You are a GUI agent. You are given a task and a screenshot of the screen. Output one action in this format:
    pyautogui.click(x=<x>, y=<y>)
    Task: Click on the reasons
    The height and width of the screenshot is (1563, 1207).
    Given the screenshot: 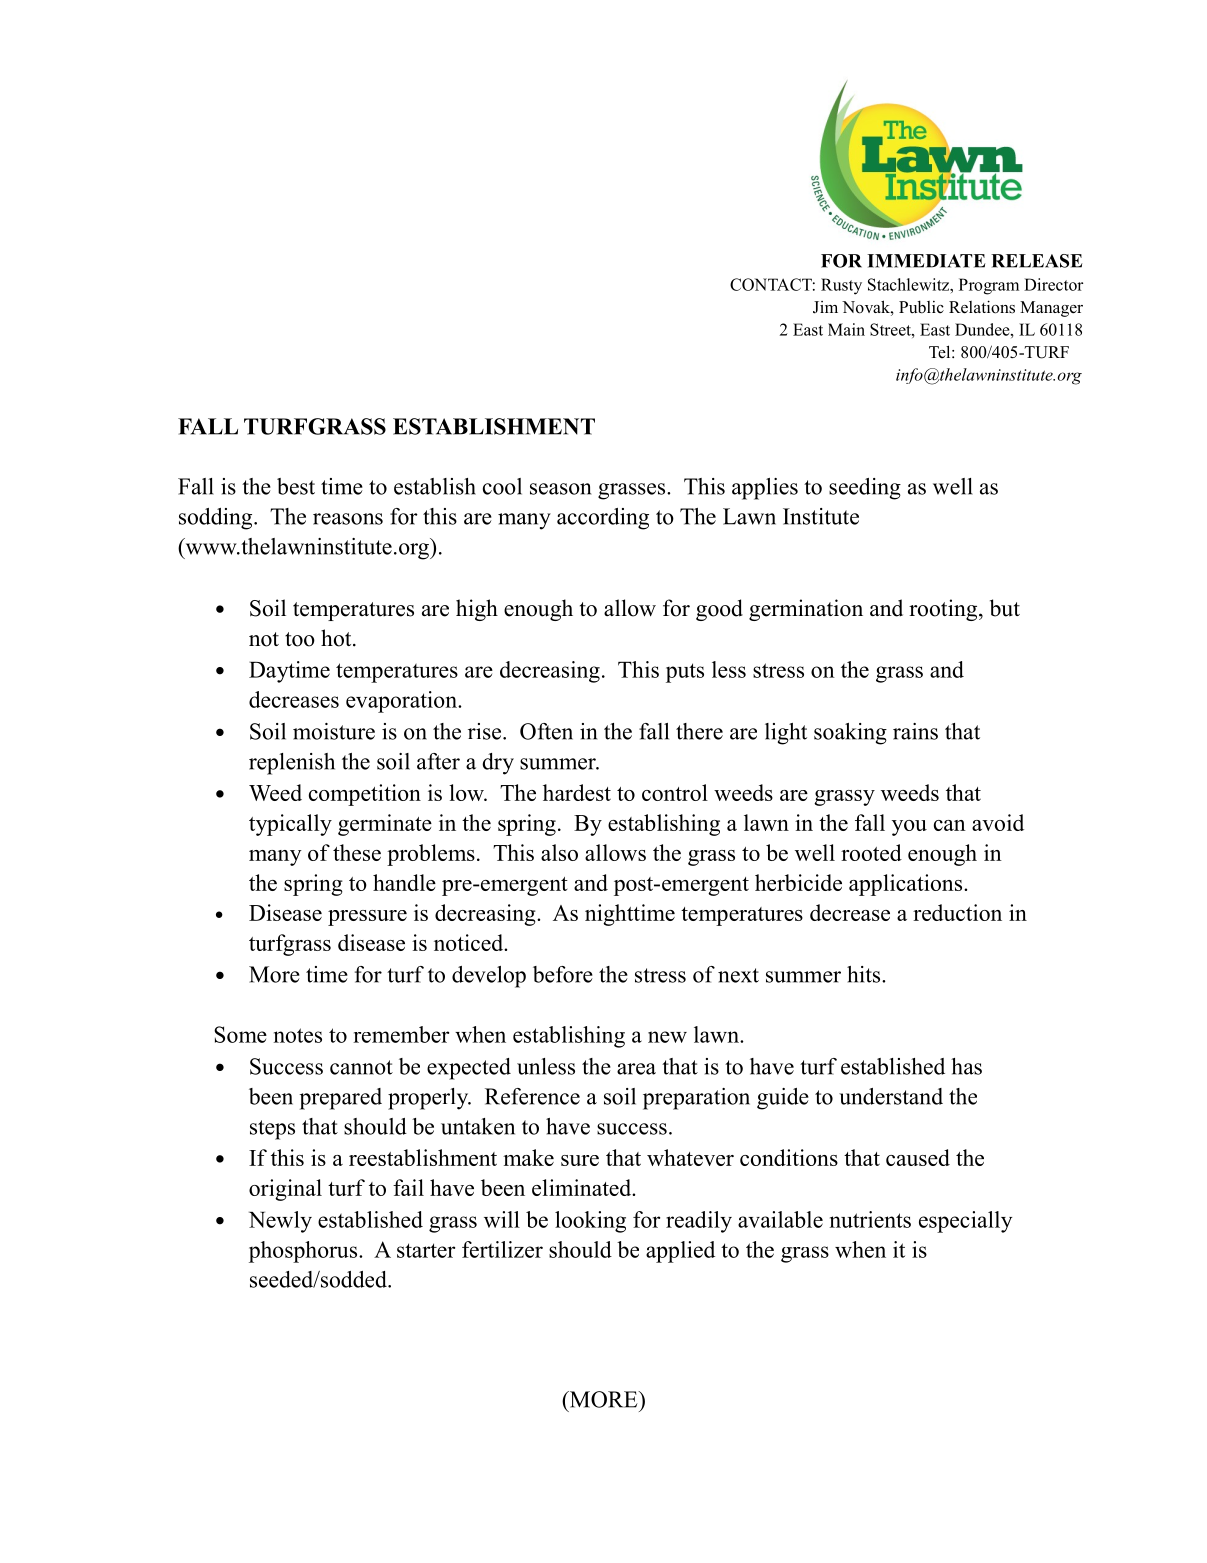 What is the action you would take?
    pyautogui.click(x=348, y=519)
